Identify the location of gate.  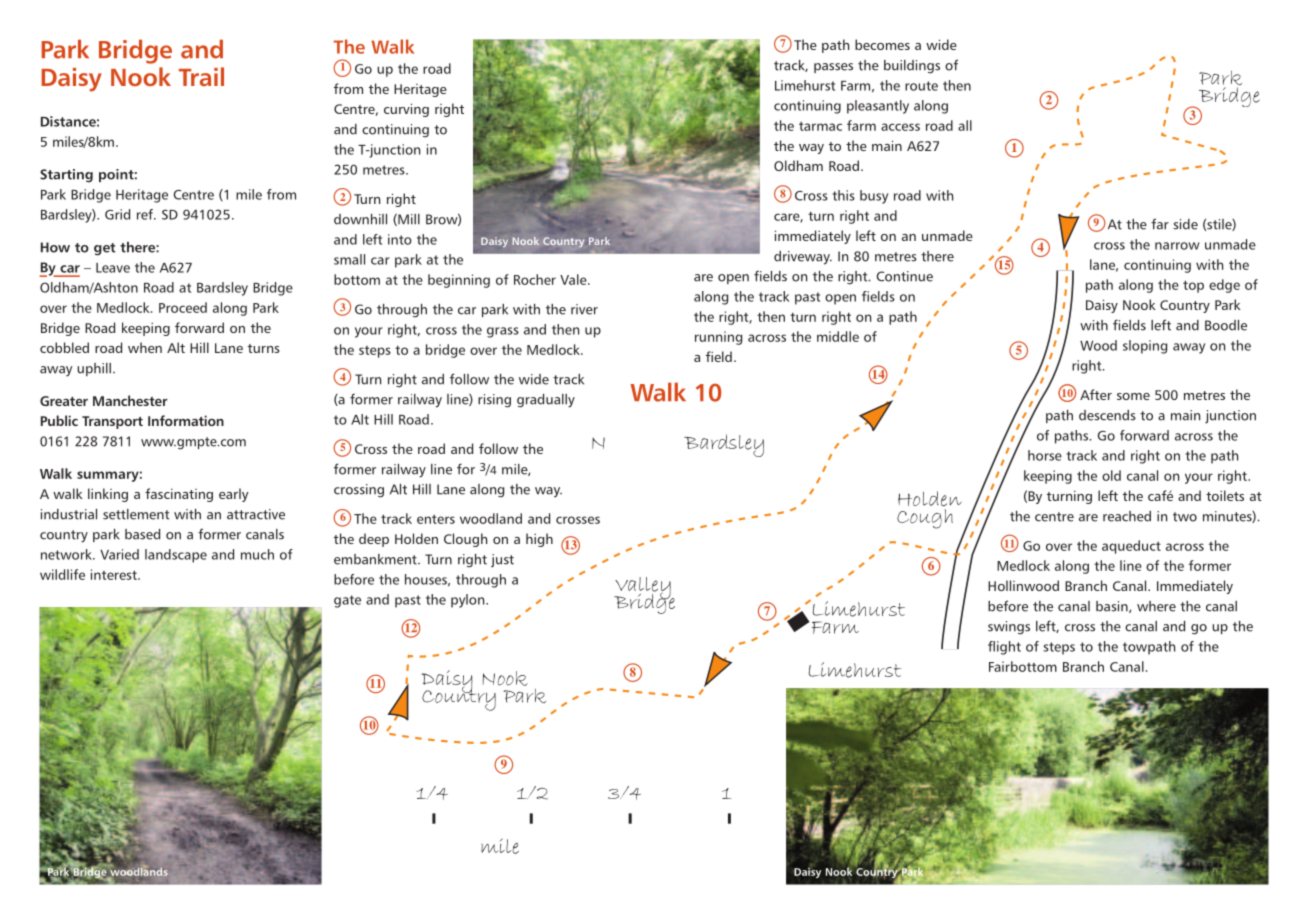
(347, 601).
